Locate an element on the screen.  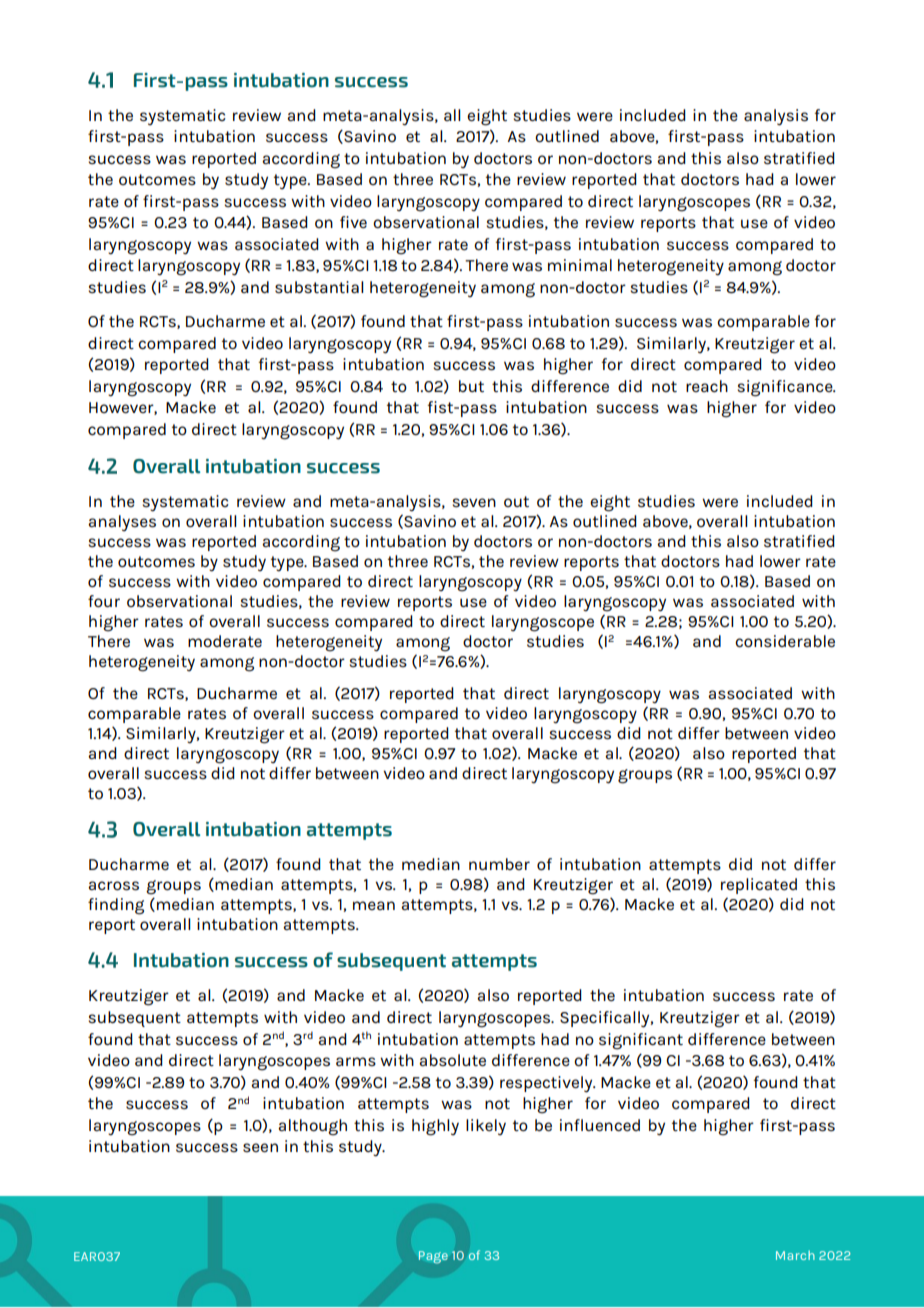
seen is located at coordinates (260, 1147).
